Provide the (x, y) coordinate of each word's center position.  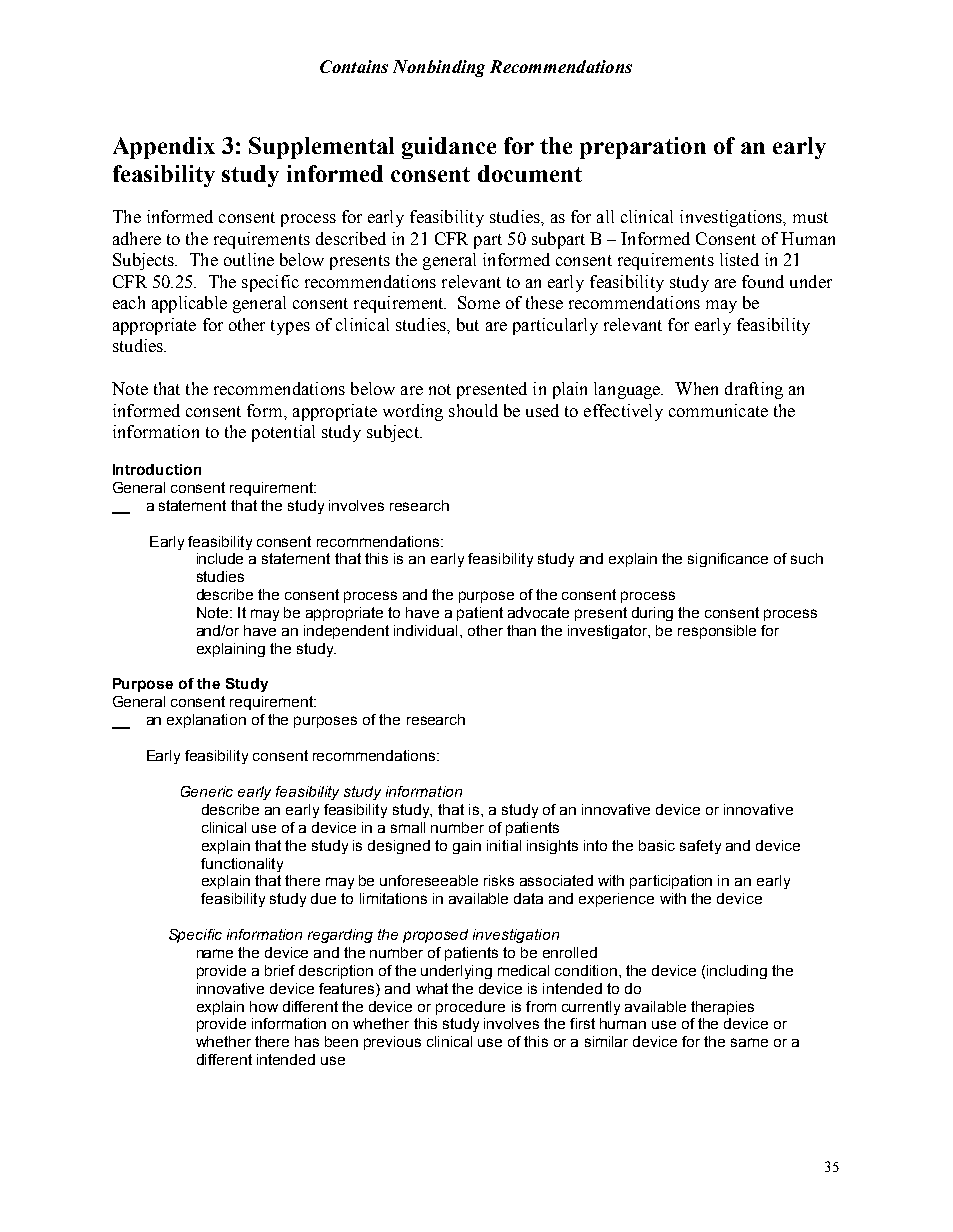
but (468, 324)
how (264, 1006)
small (408, 827)
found (763, 281)
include (220, 558)
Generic (207, 791)
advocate (538, 612)
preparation (643, 148)
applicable (189, 304)
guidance (449, 148)
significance (728, 560)
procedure (470, 1008)
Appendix (164, 148)
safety (700, 847)
